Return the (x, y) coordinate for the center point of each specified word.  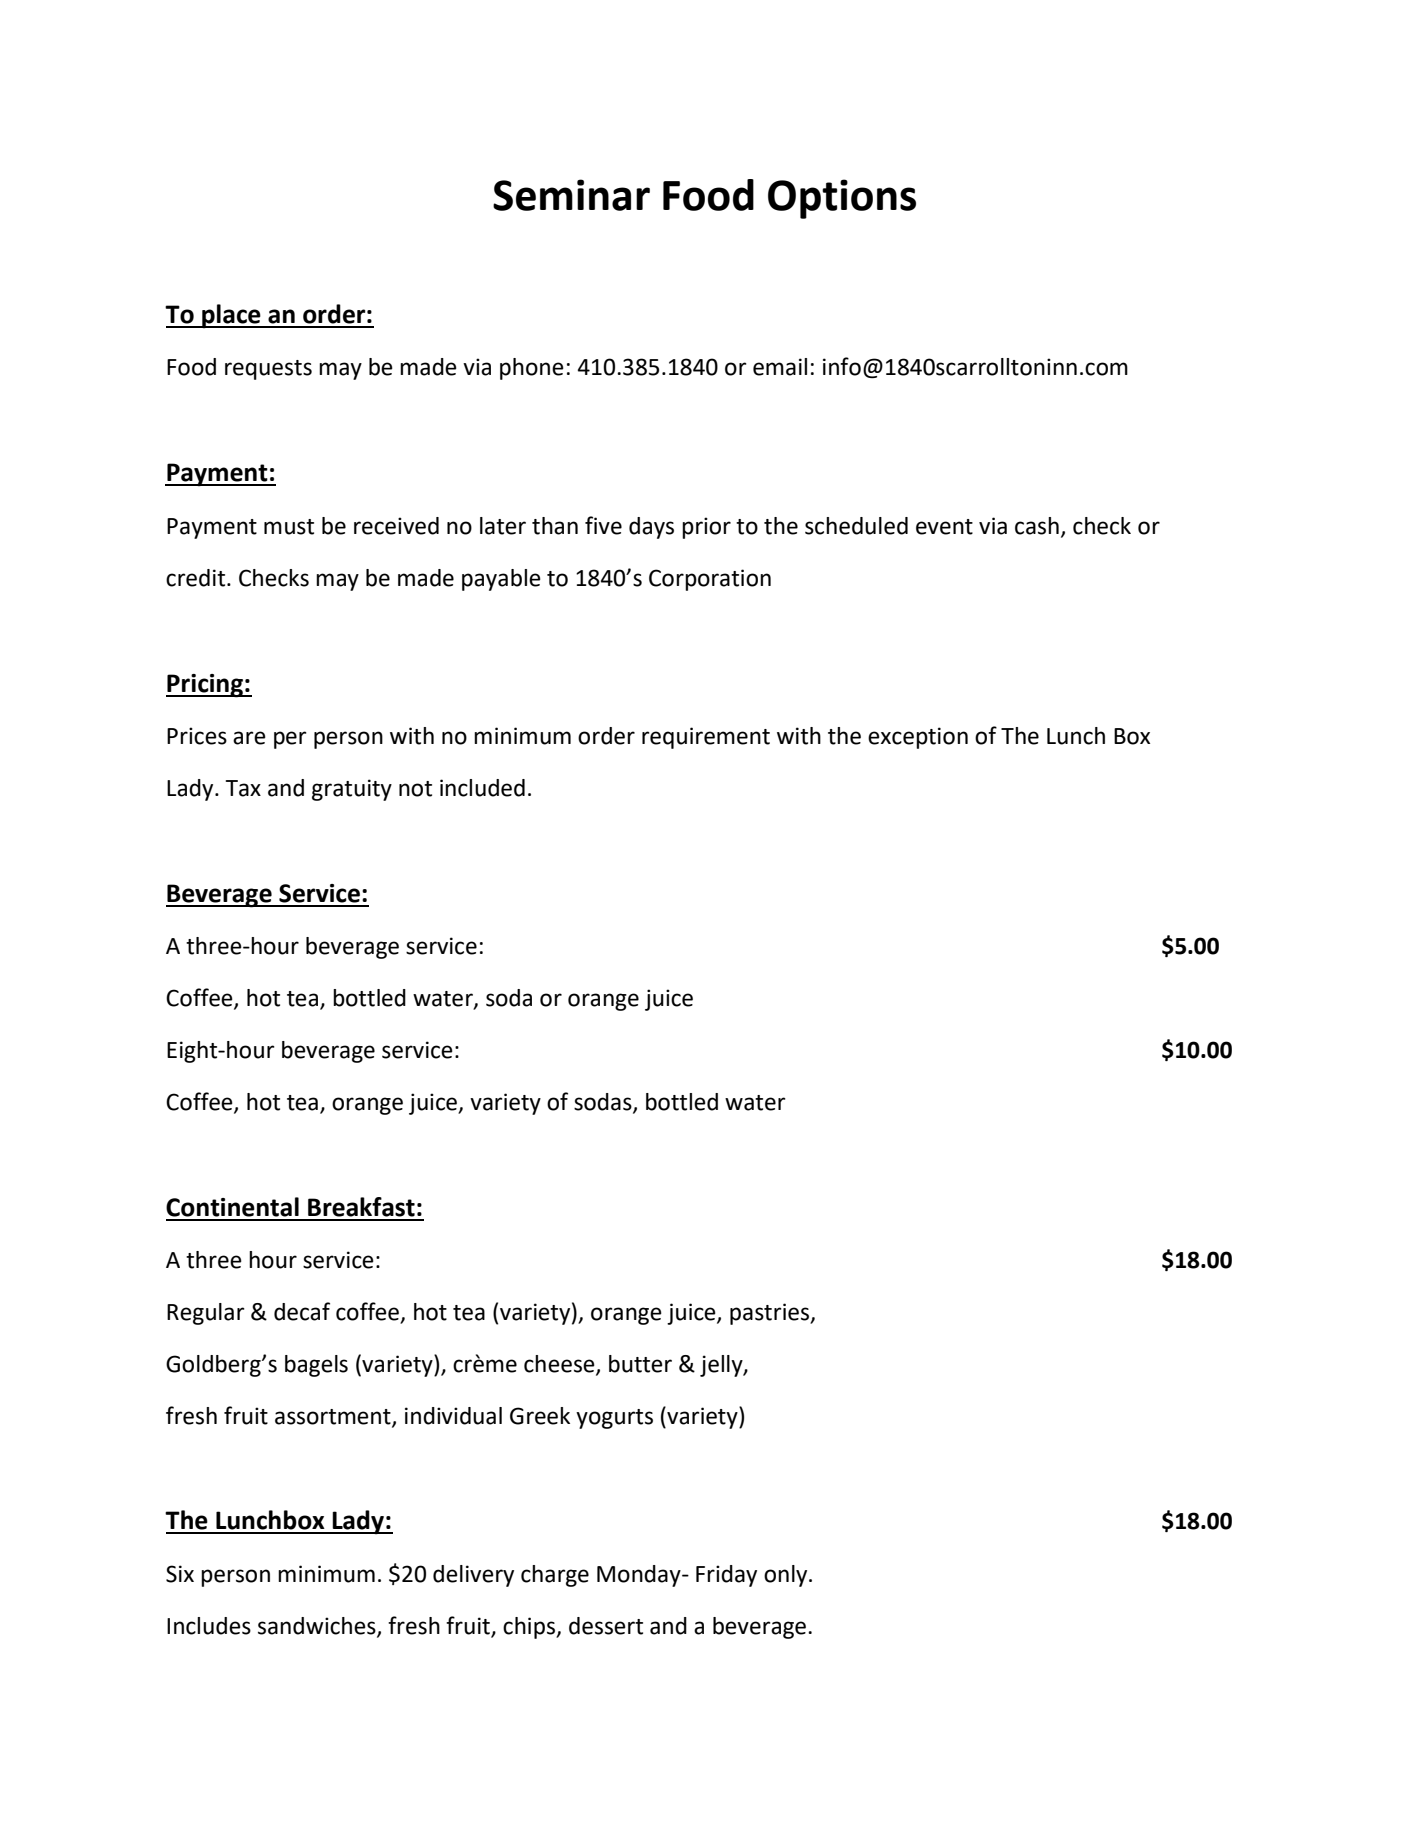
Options (842, 199)
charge (555, 1576)
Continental (232, 1207)
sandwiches (318, 1627)
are (249, 738)
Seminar (571, 195)
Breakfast (361, 1207)
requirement (706, 738)
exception (918, 738)
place (231, 316)
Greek (540, 1416)
